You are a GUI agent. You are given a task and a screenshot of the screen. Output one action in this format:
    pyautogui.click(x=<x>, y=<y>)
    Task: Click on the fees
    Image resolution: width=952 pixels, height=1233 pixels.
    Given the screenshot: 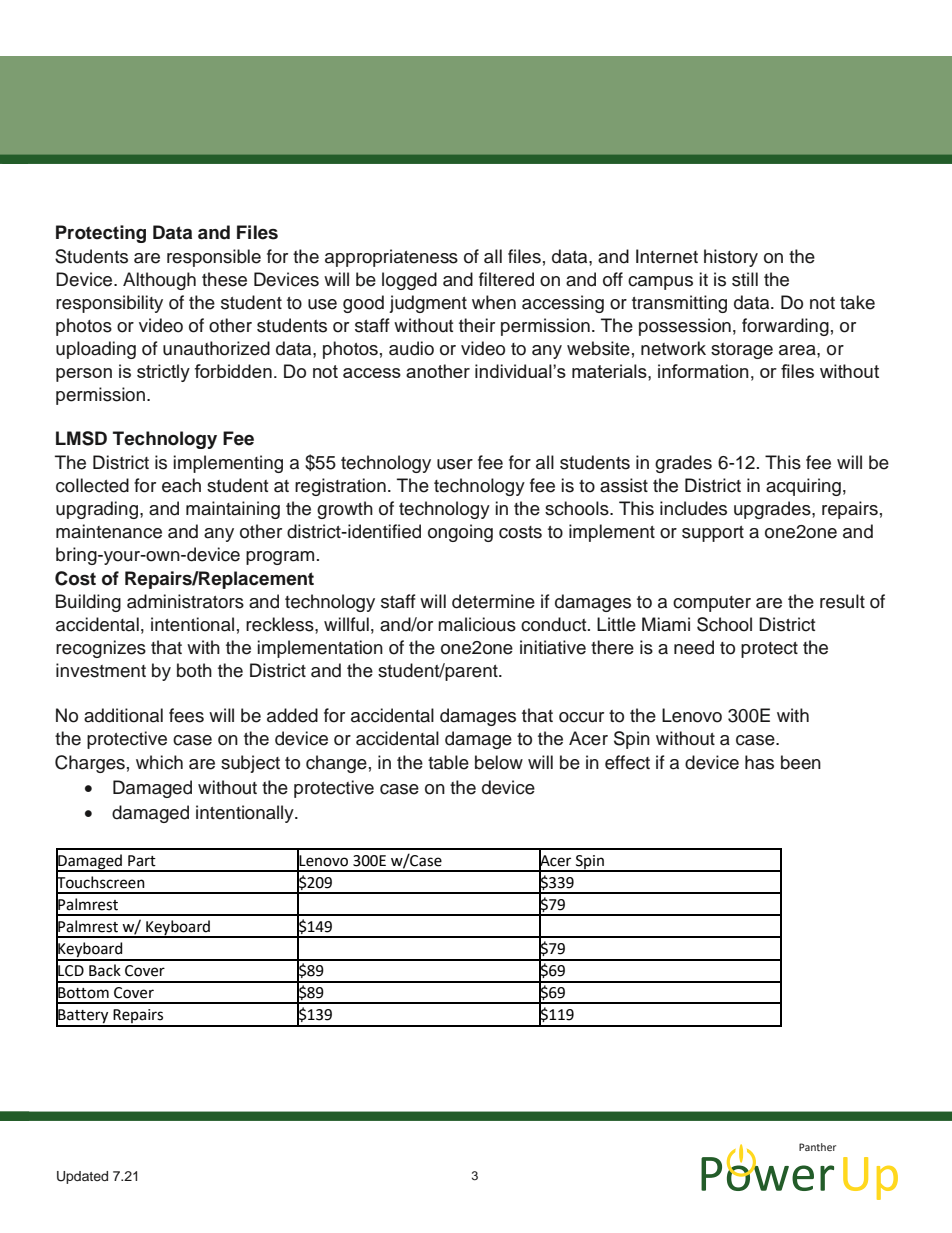 What is the action you would take?
    pyautogui.click(x=186, y=715)
